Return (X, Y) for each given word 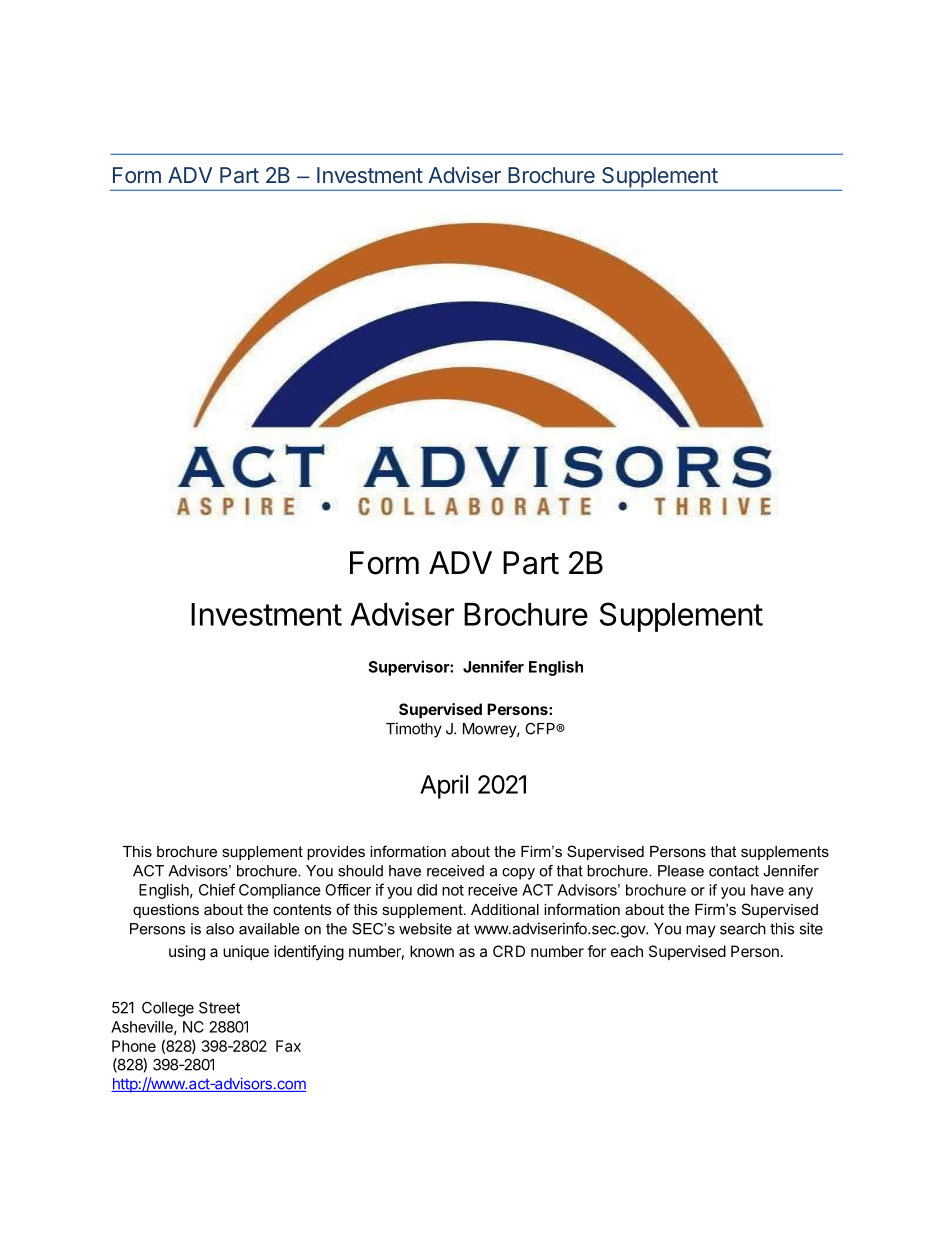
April (444, 787)
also (220, 929)
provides (336, 853)
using (187, 953)
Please (681, 871)
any (801, 893)
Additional (505, 909)
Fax (288, 1046)
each (627, 951)
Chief (217, 889)
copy (518, 874)
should (360, 871)
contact (734, 871)
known (432, 951)
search (743, 929)
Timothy (414, 730)
